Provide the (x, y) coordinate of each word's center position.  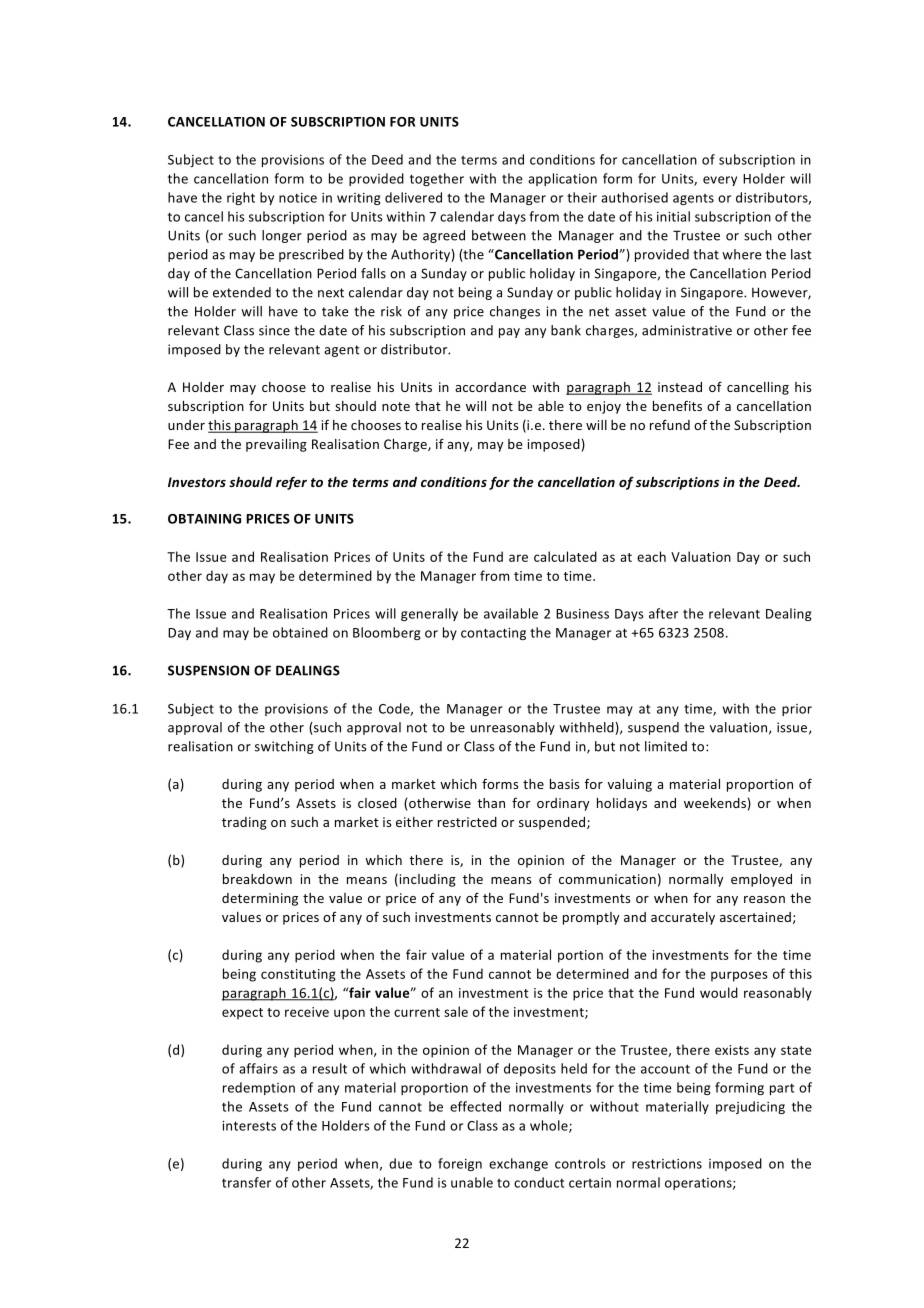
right (241, 198)
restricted (467, 822)
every (720, 181)
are (518, 558)
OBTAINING (204, 519)
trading (244, 823)
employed (761, 880)
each (651, 556)
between (499, 235)
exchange (518, 1164)
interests (249, 1126)
